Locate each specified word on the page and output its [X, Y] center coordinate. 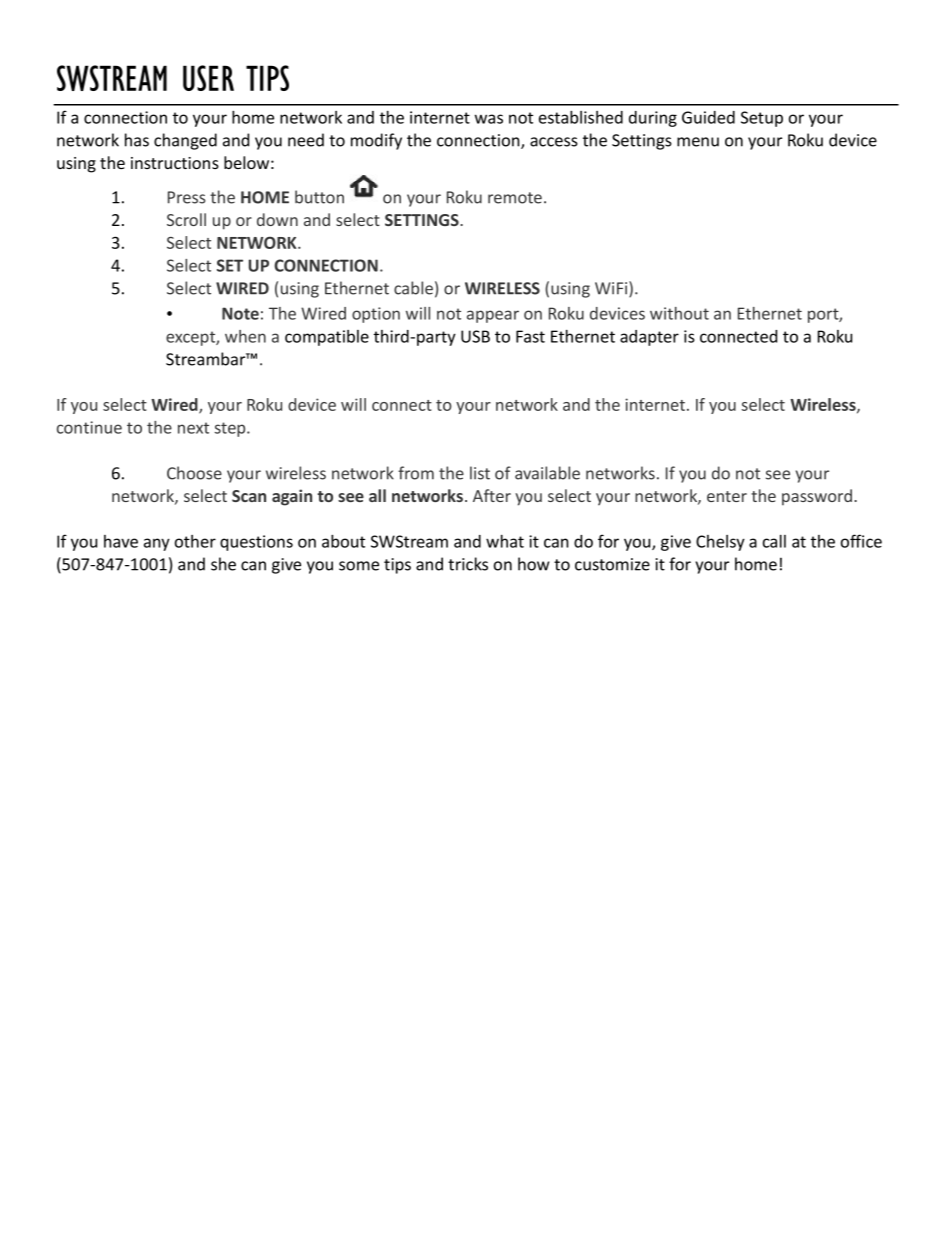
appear [493, 316]
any [157, 544]
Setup [762, 119]
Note [240, 313]
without [679, 313]
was [489, 119]
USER [208, 78]
